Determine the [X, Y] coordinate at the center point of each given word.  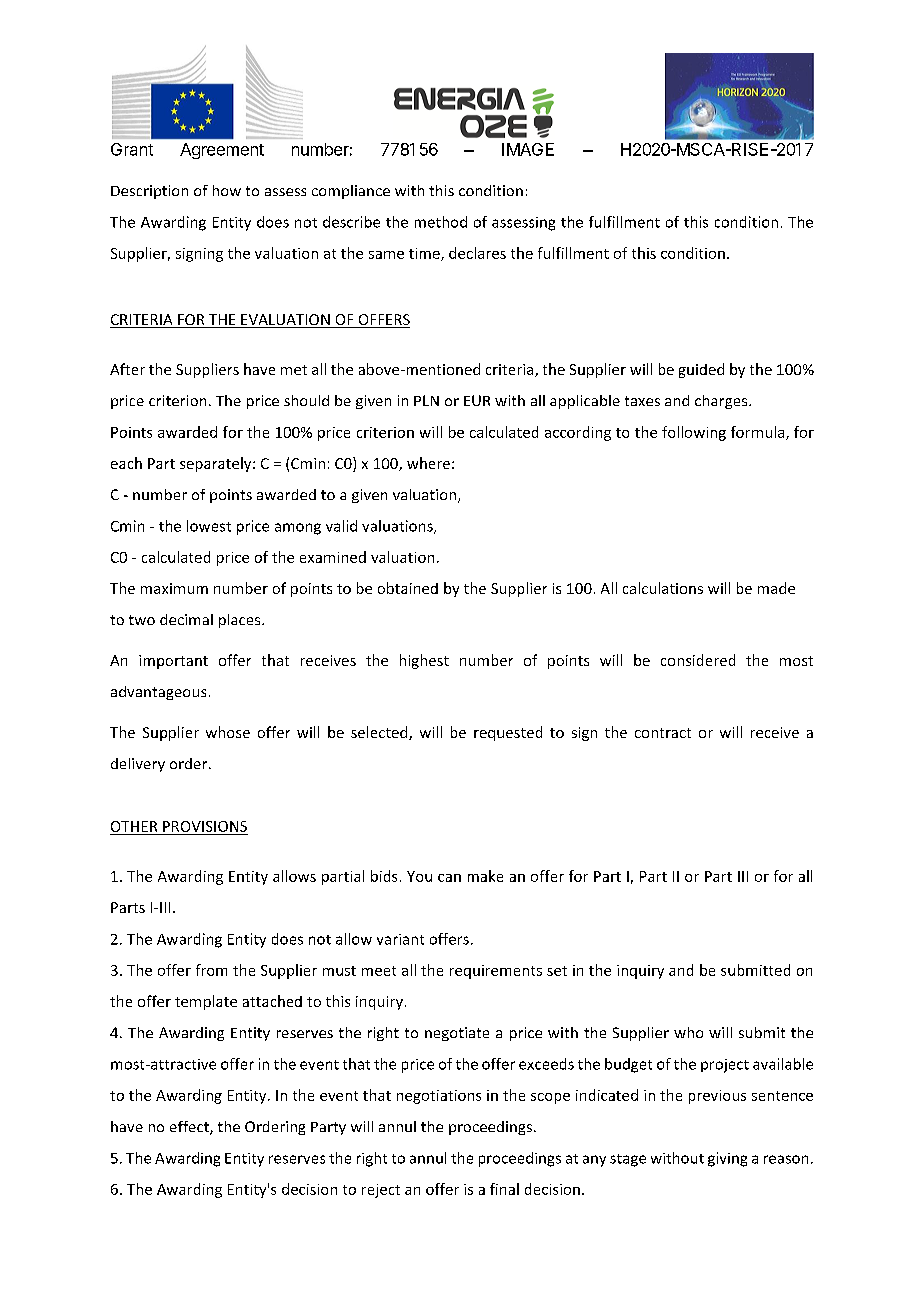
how [227, 190]
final [504, 1189]
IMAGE [528, 149]
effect [190, 1128]
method [441, 222]
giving [727, 1159]
